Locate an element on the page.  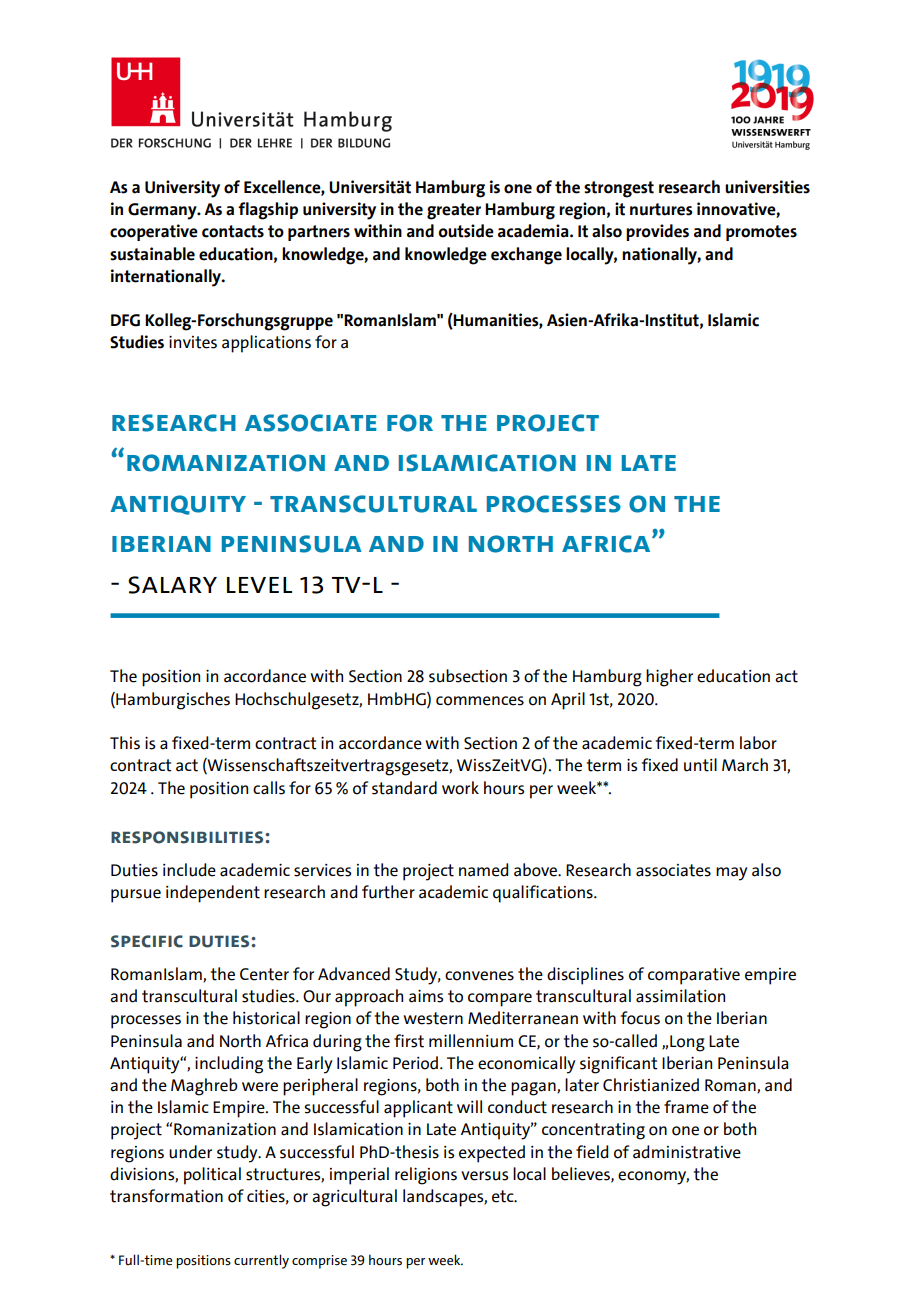
nurtures is located at coordinates (661, 209).
